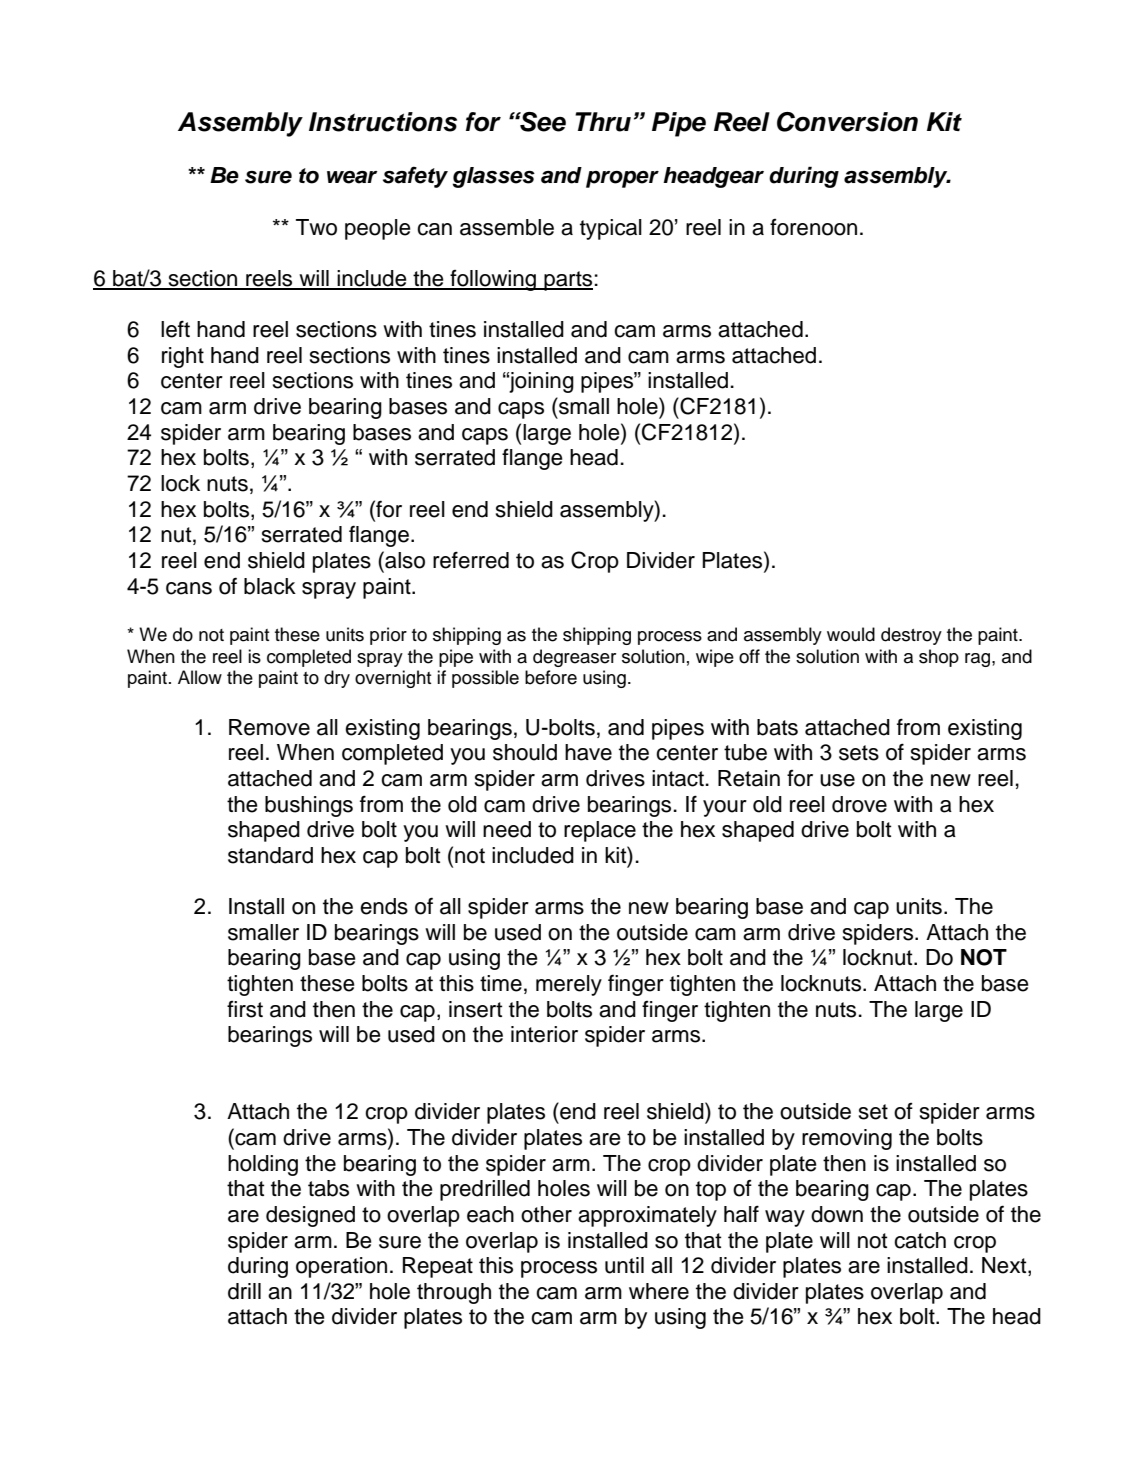  I want to click on Conversion, so click(847, 122).
